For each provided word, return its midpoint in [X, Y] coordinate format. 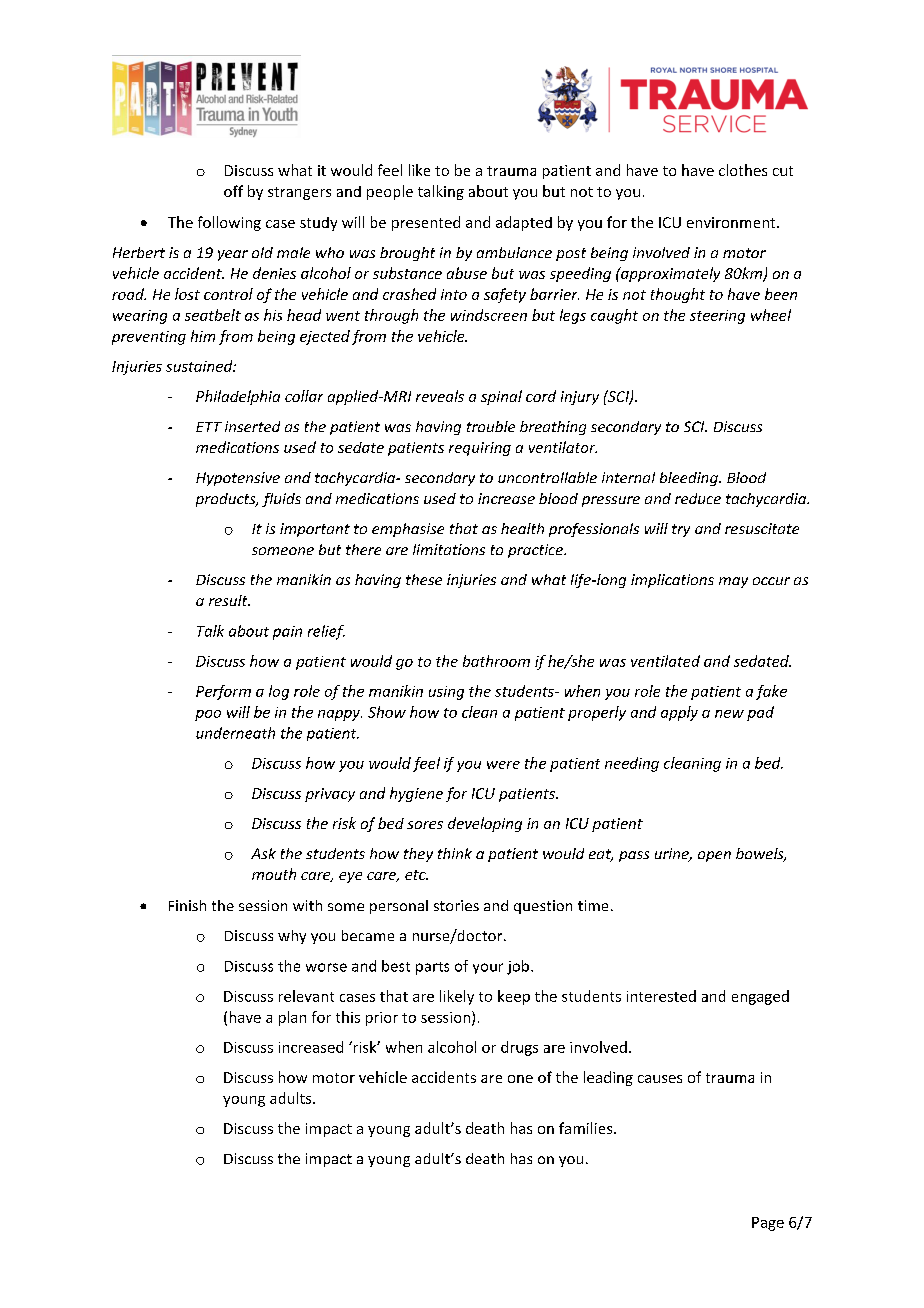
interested [661, 996]
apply [679, 713]
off [233, 191]
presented [426, 223]
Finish [187, 905]
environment [732, 222]
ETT [209, 427]
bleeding [690, 479]
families [587, 1128]
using [446, 693]
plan [292, 1018]
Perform [223, 692]
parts [432, 968]
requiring [480, 449]
